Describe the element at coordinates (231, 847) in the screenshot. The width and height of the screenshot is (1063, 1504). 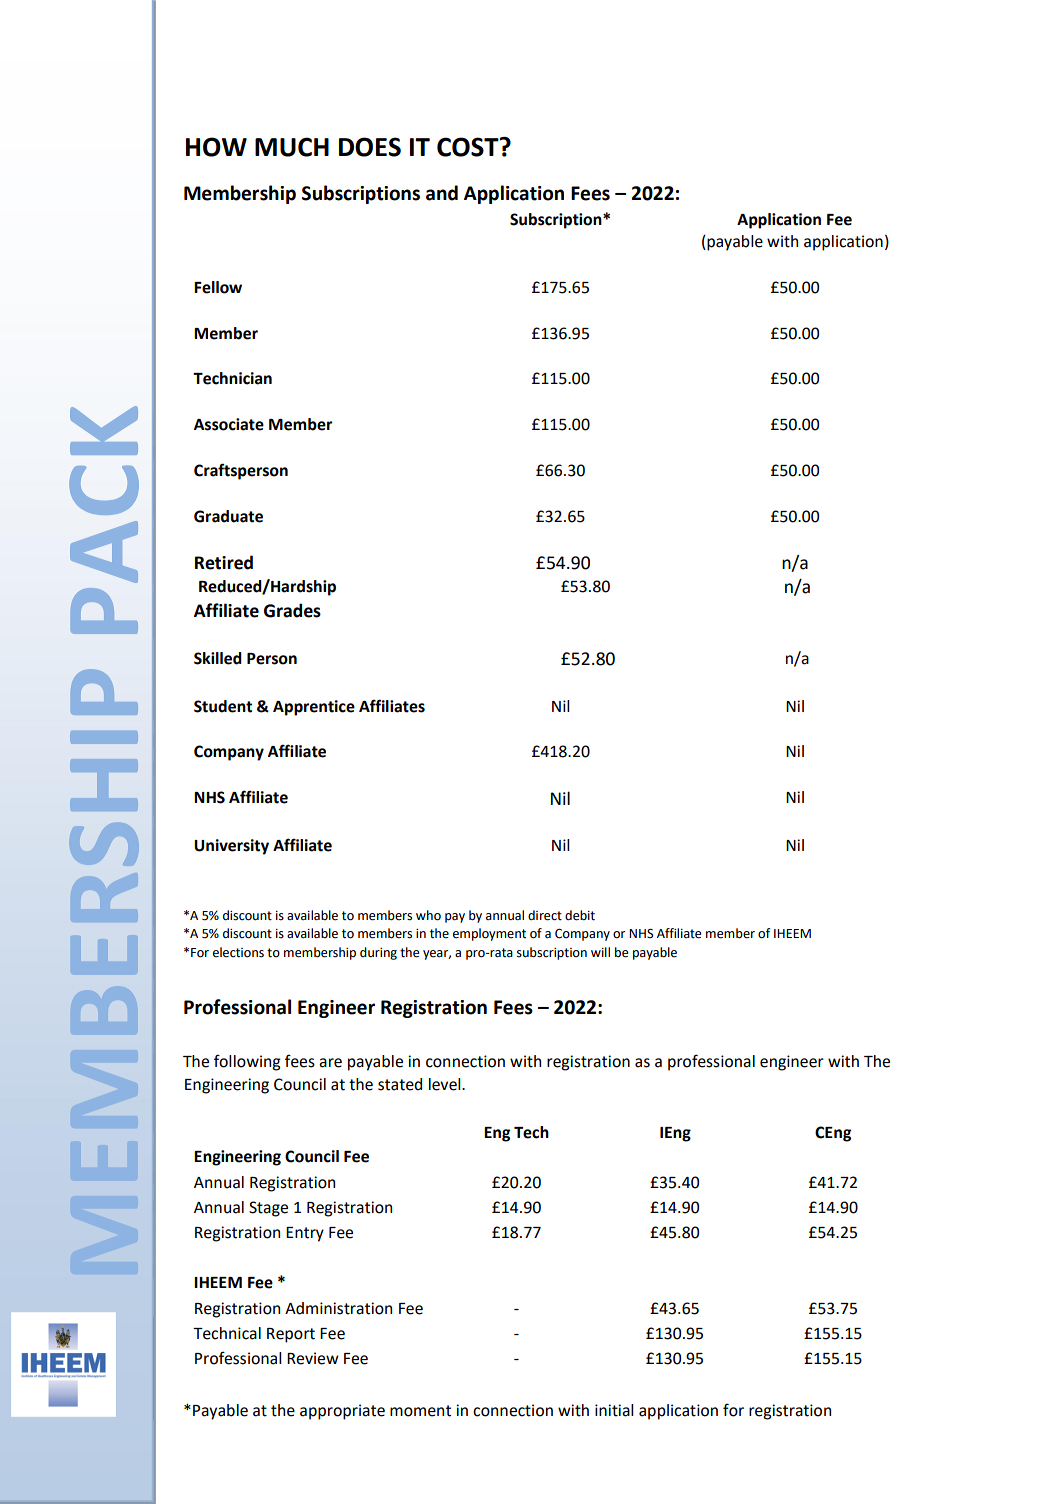
I see `University` at that location.
